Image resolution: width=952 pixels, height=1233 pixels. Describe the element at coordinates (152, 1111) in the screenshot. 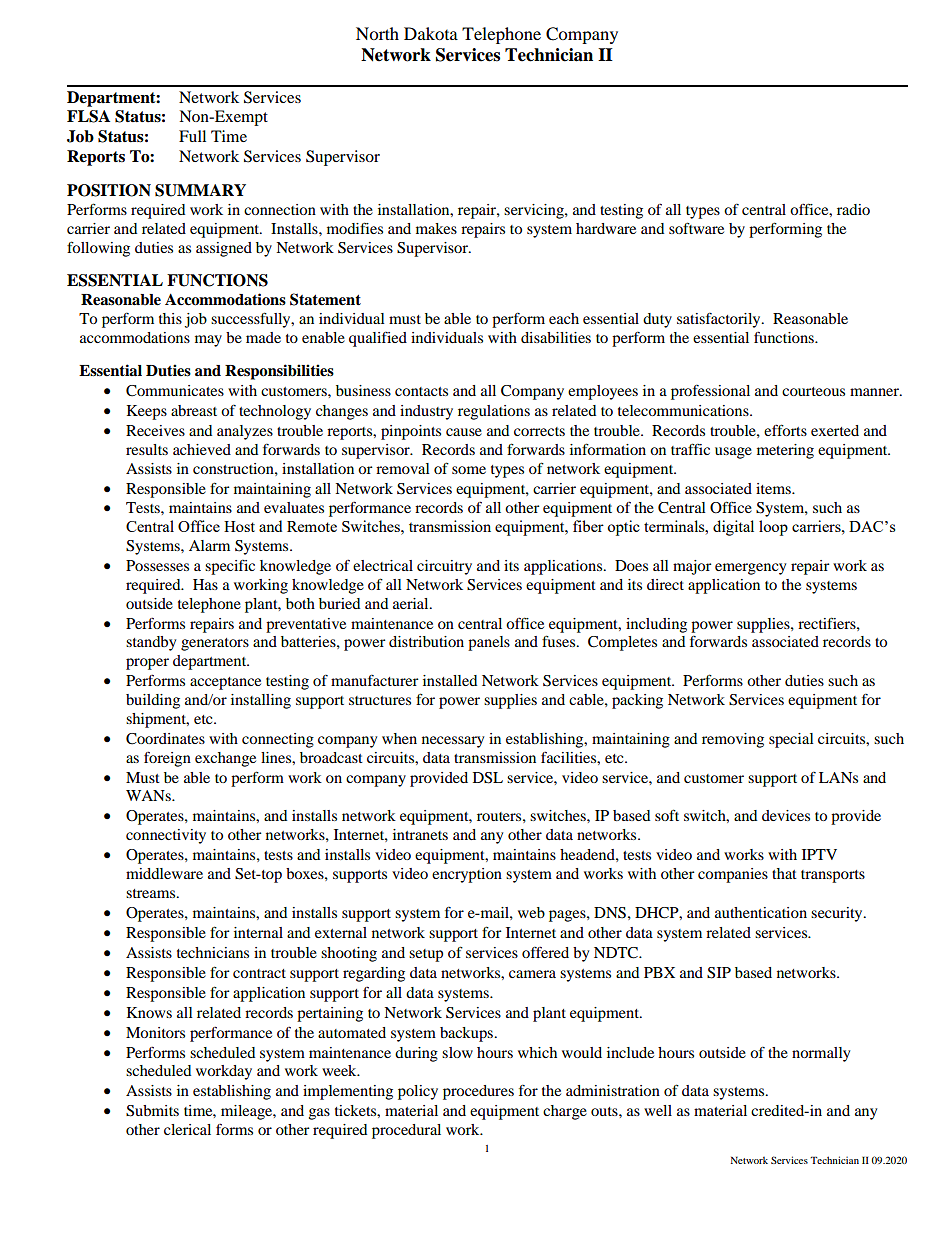

I see `Submits` at that location.
